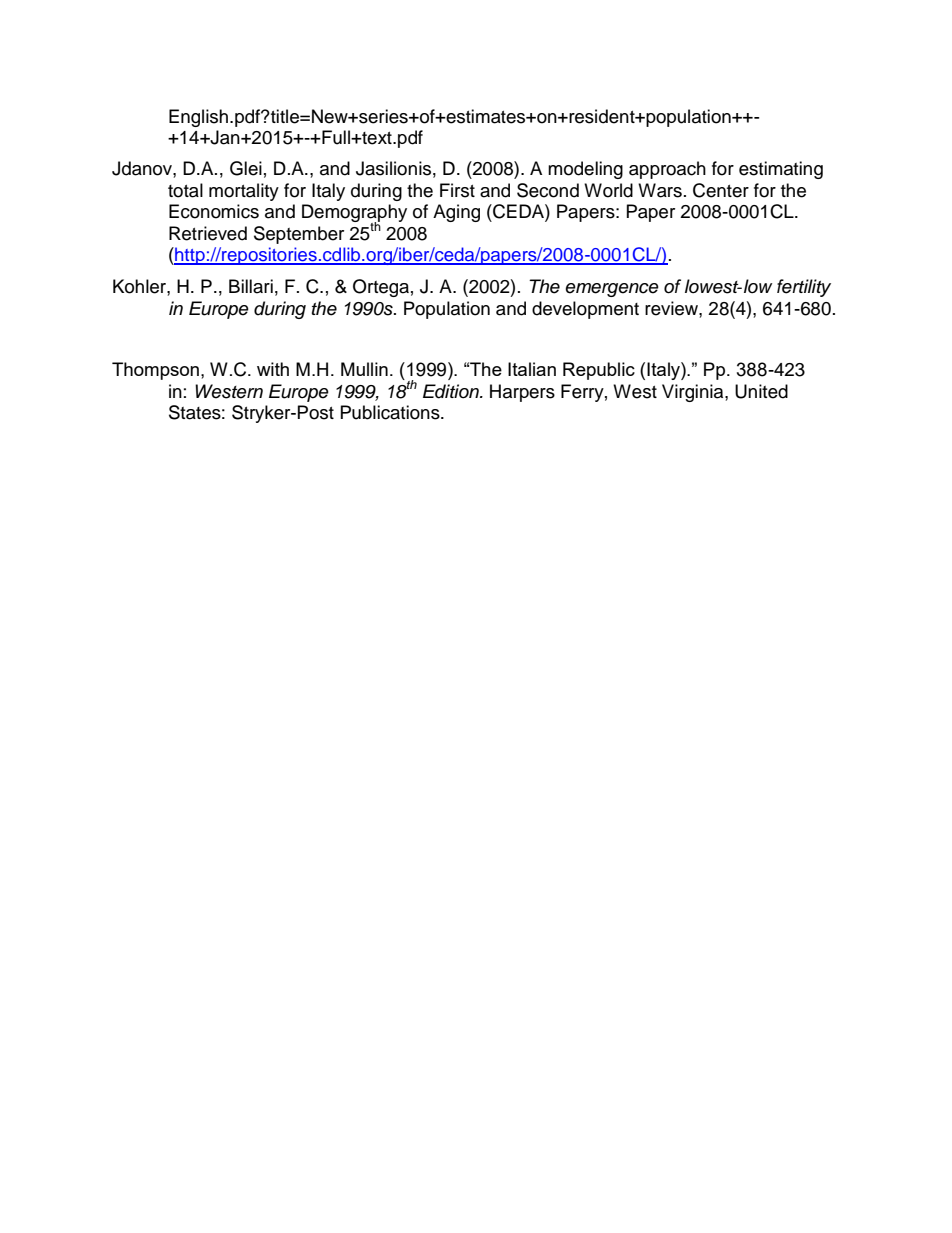 The width and height of the image is (952, 1233). I want to click on First, so click(457, 190).
